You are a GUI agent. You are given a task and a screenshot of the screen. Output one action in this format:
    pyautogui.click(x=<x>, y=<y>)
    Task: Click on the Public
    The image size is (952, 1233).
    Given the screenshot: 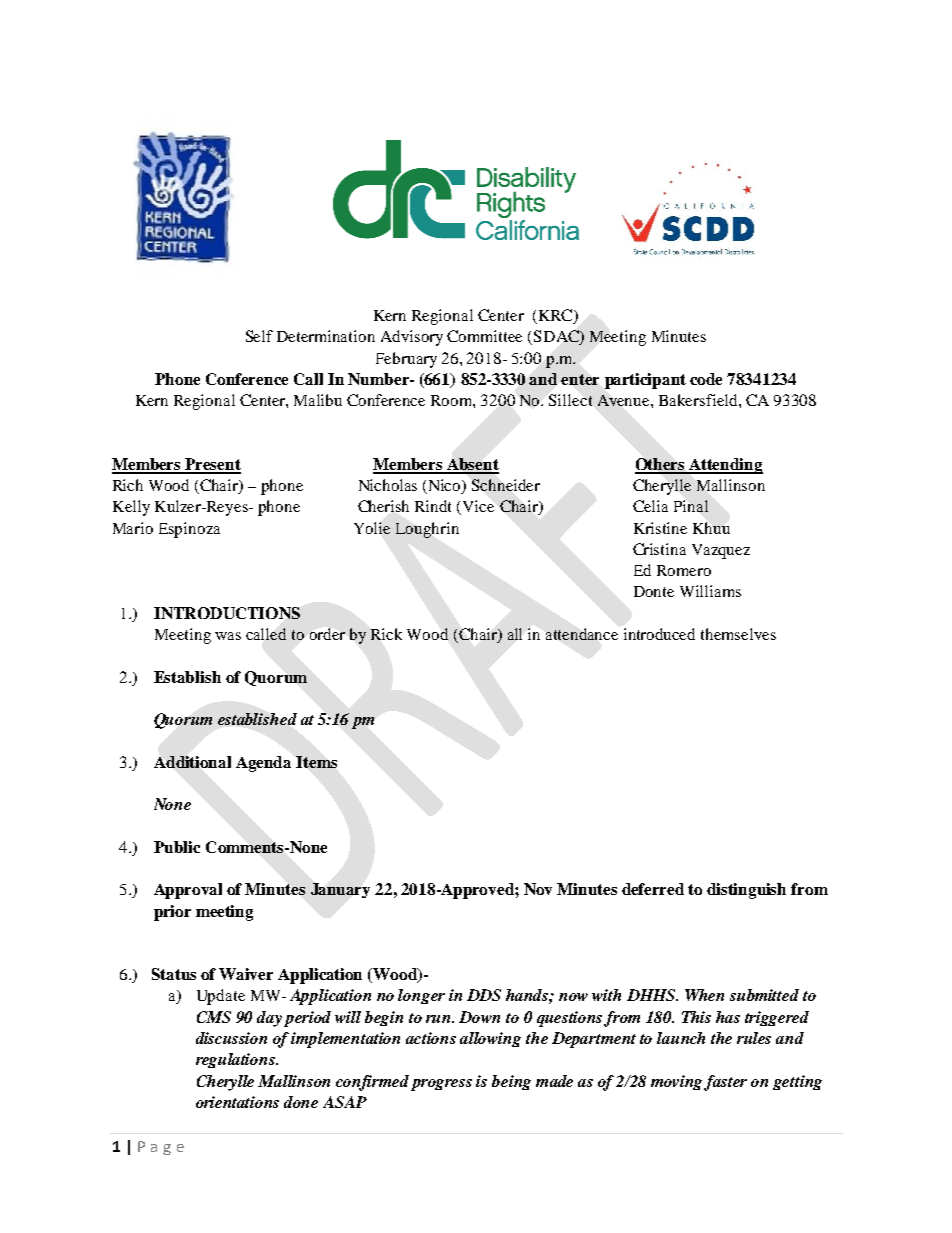 What is the action you would take?
    pyautogui.click(x=177, y=847)
